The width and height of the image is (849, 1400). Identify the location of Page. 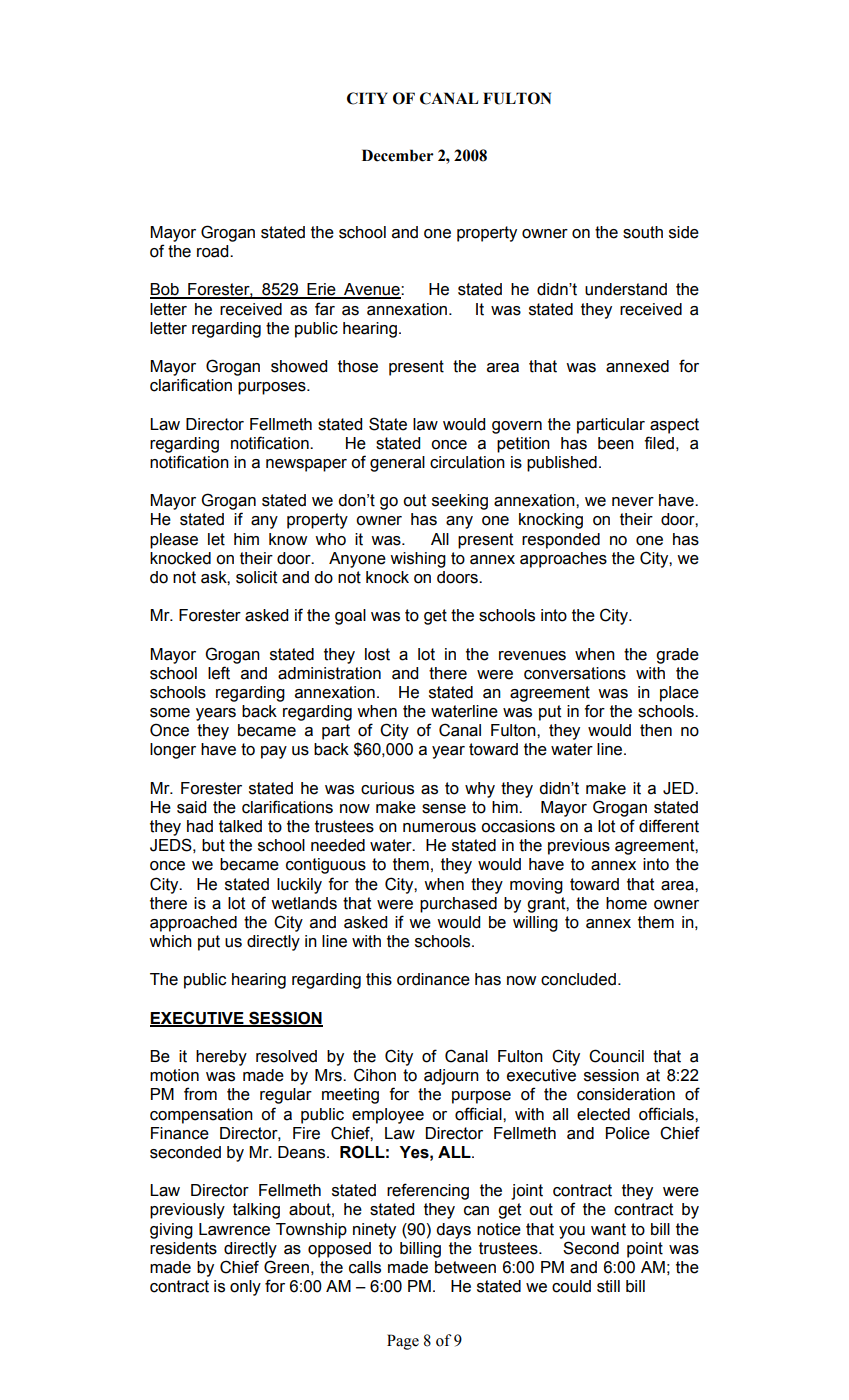
(403, 1342).
